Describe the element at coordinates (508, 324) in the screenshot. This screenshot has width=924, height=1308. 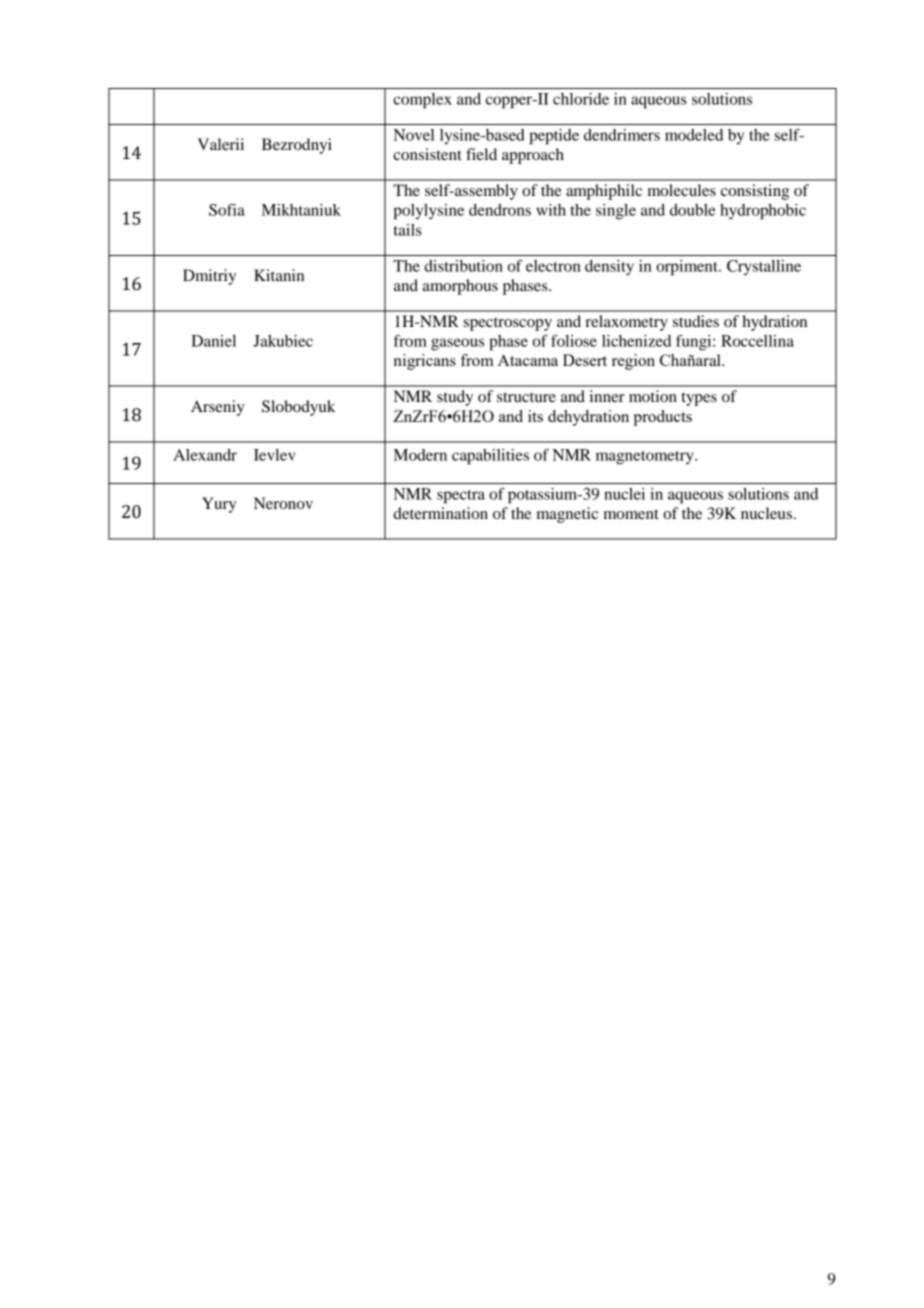
I see `spectroscopy` at that location.
